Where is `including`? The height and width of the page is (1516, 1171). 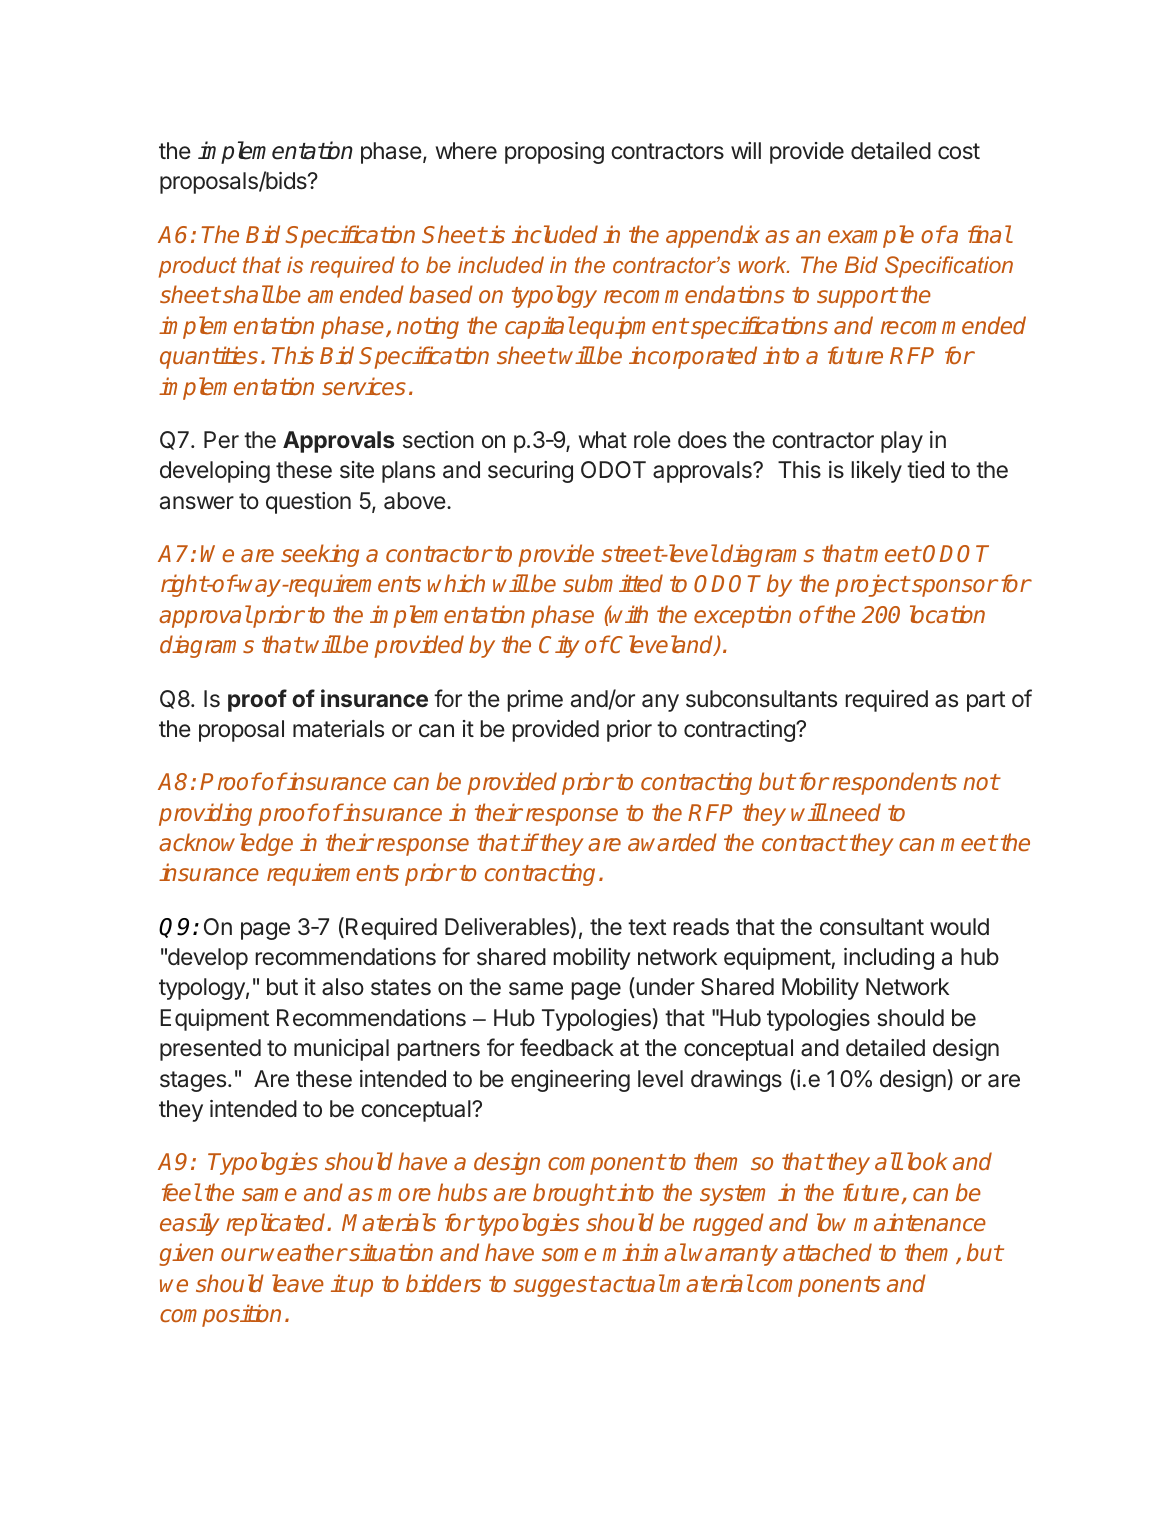
including is located at coordinates (889, 959).
